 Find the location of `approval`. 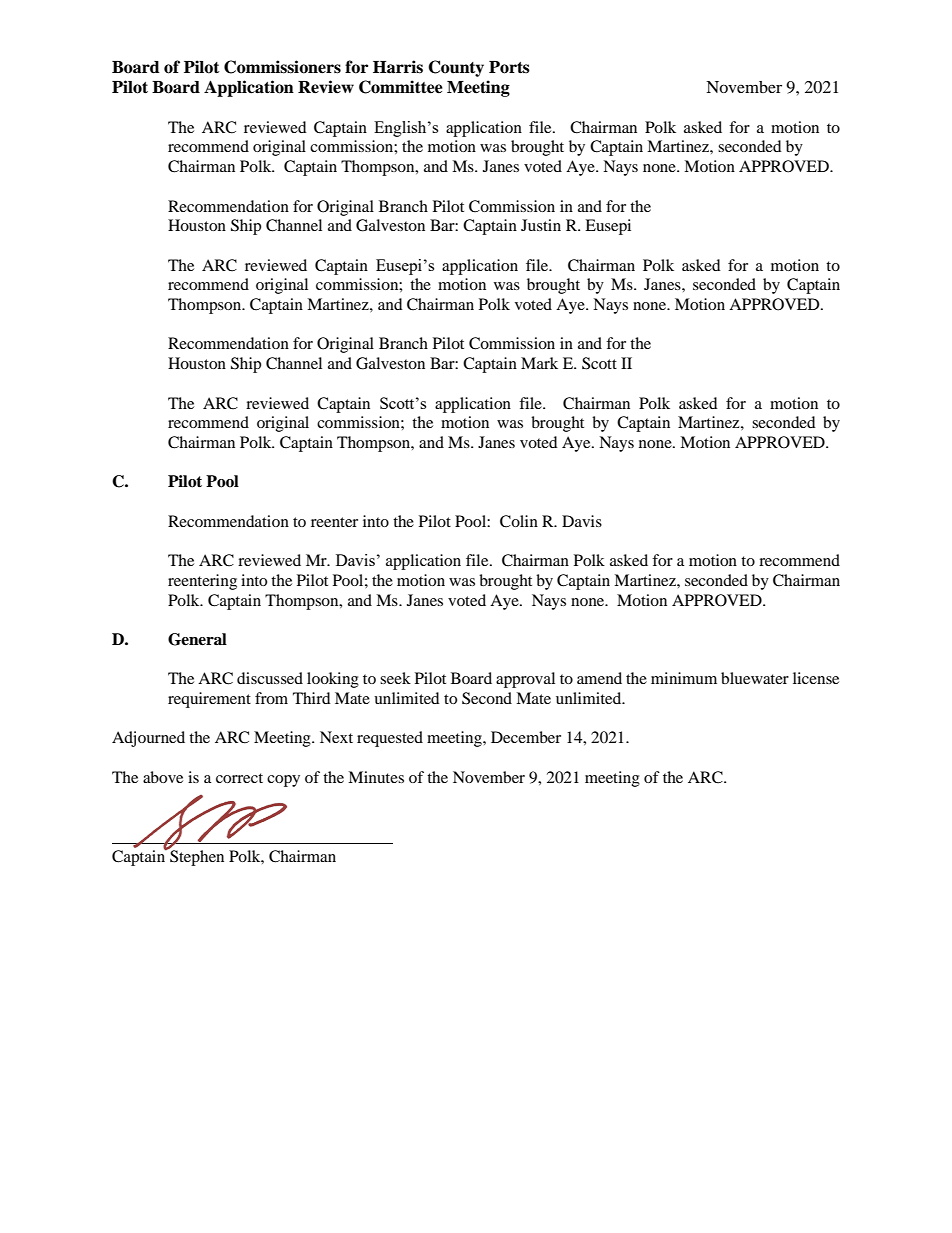

approval is located at coordinates (525, 680).
